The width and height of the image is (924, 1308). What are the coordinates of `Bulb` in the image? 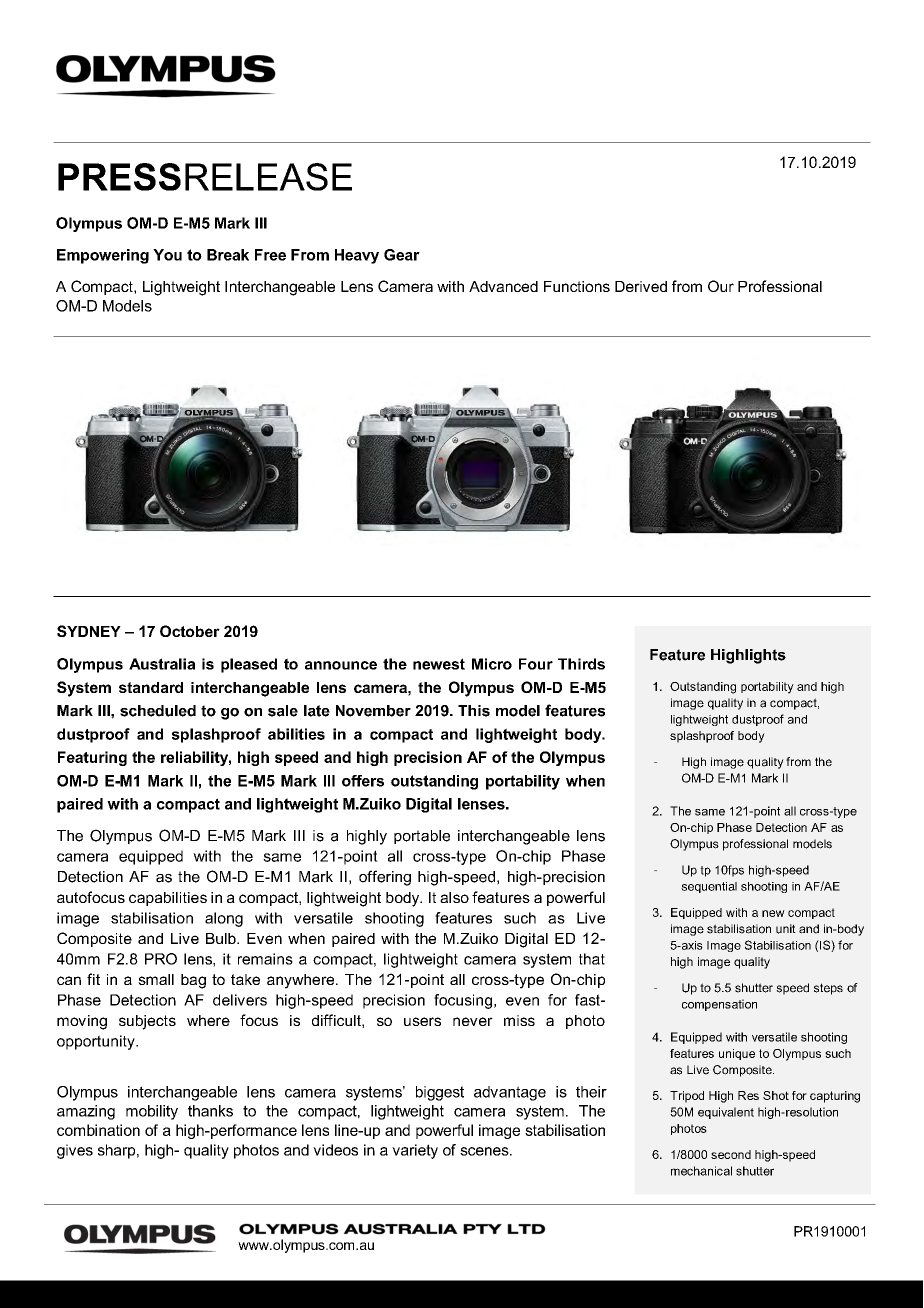 It's located at (222, 938).
